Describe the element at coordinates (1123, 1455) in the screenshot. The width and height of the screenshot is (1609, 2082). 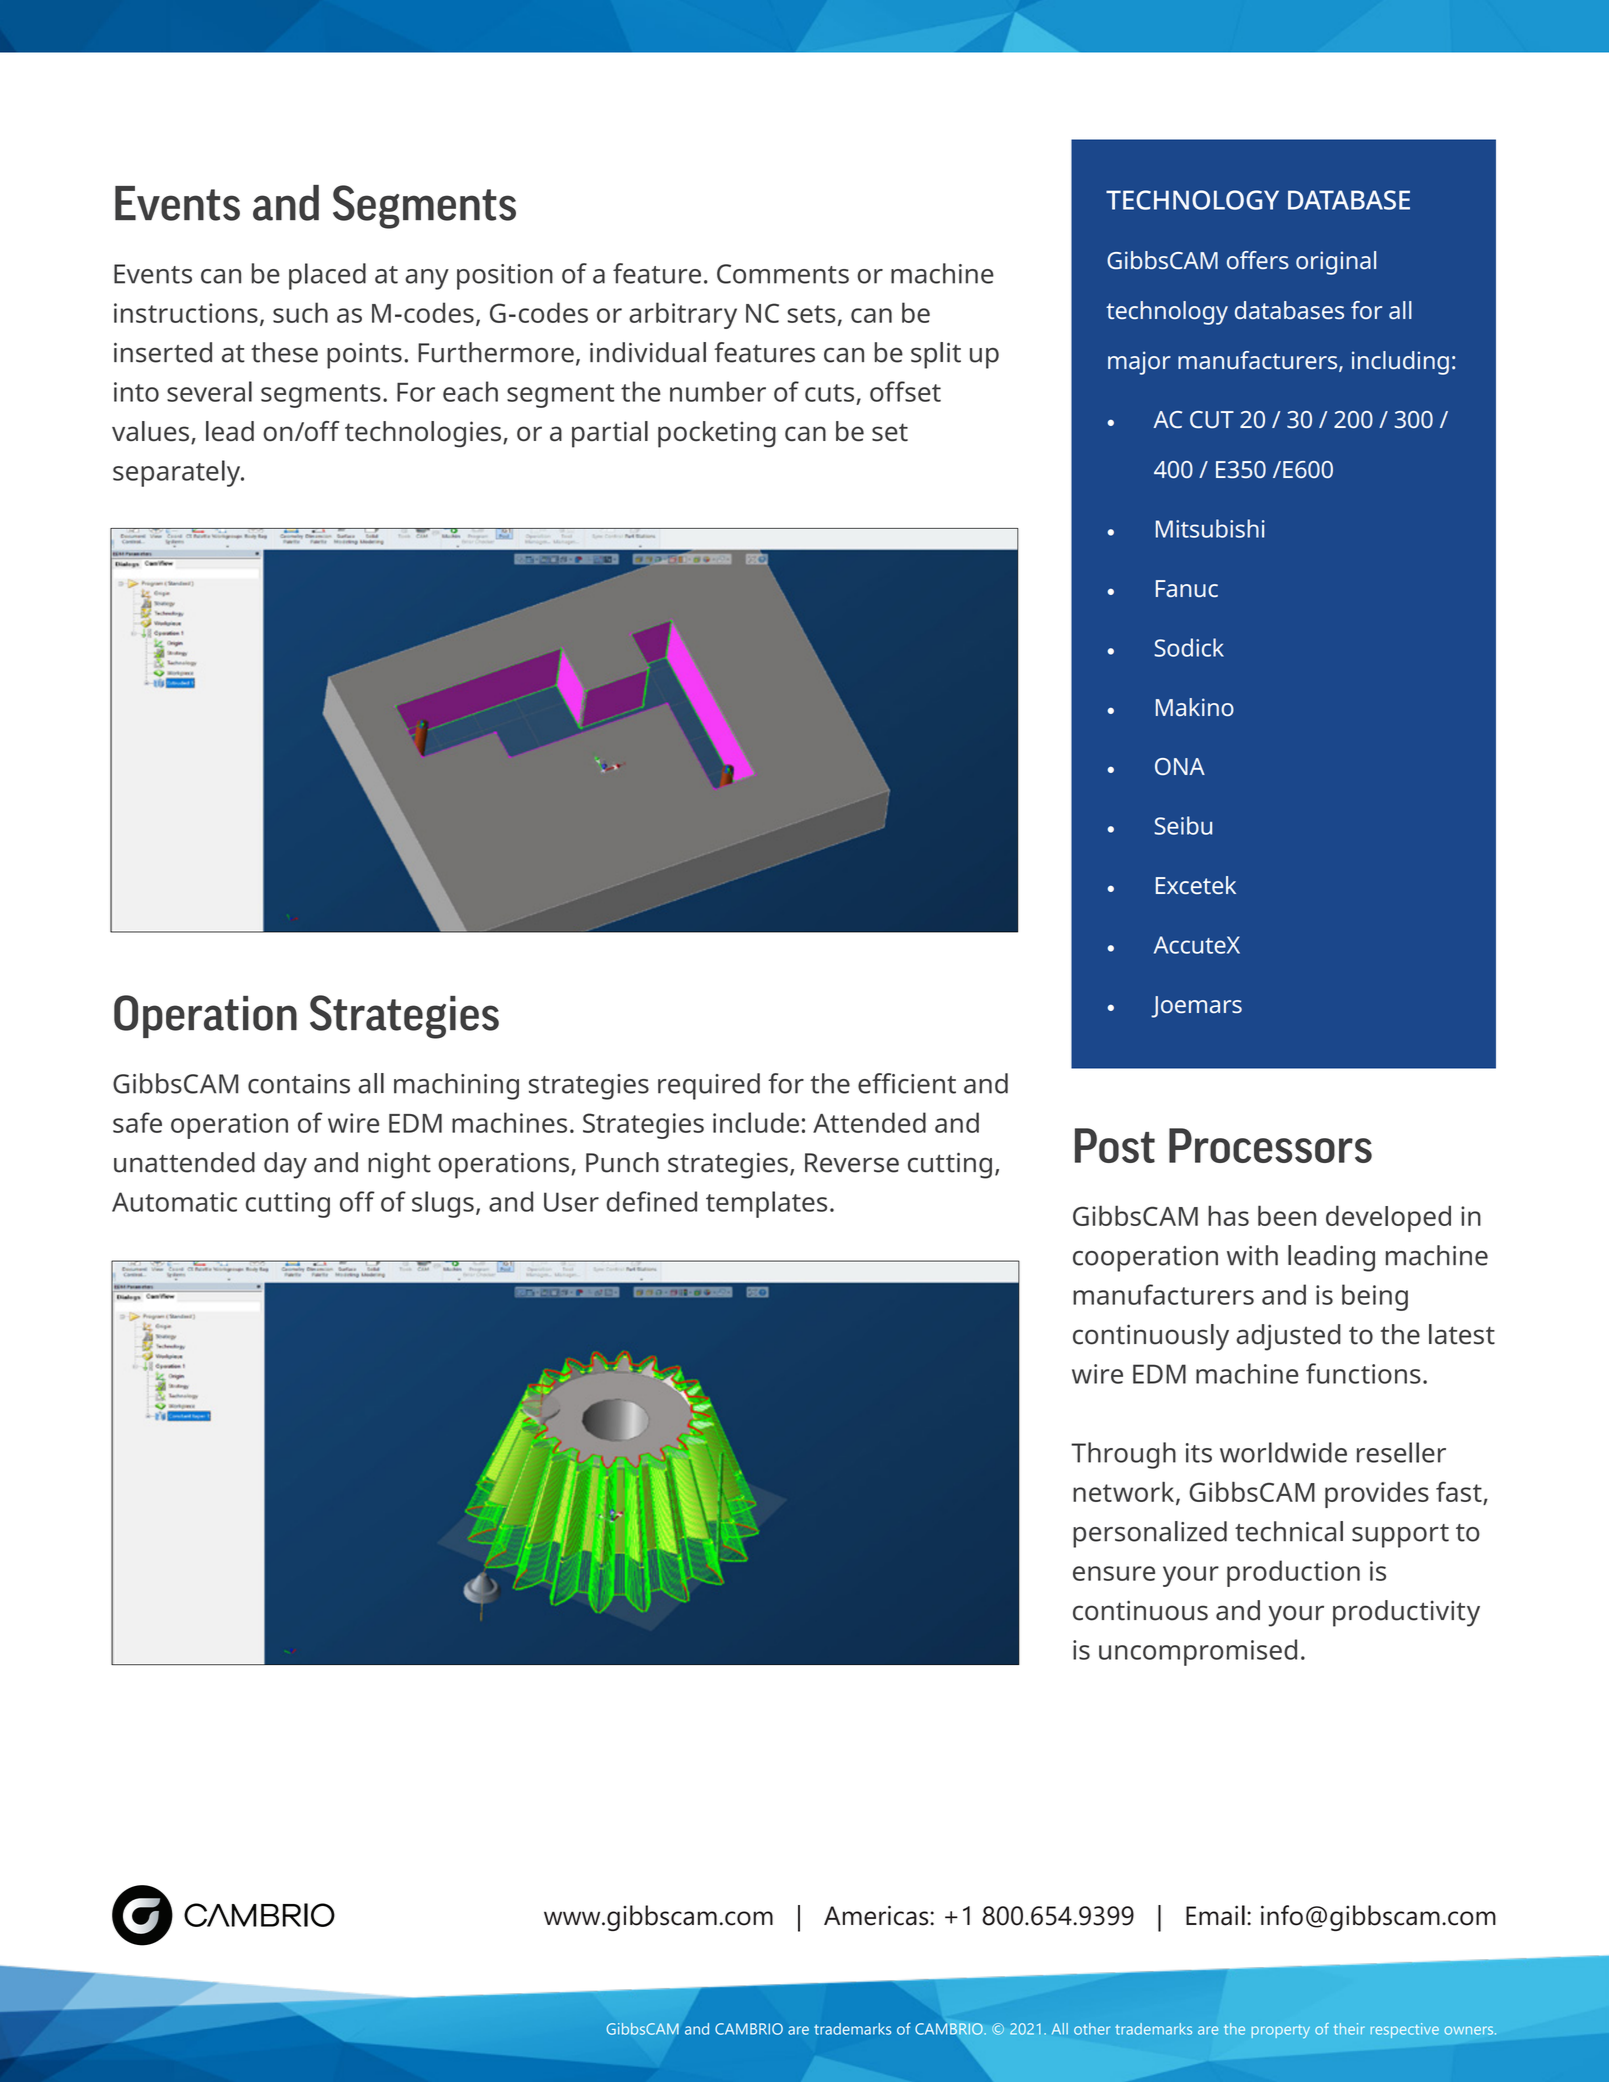
I see `Through` at that location.
